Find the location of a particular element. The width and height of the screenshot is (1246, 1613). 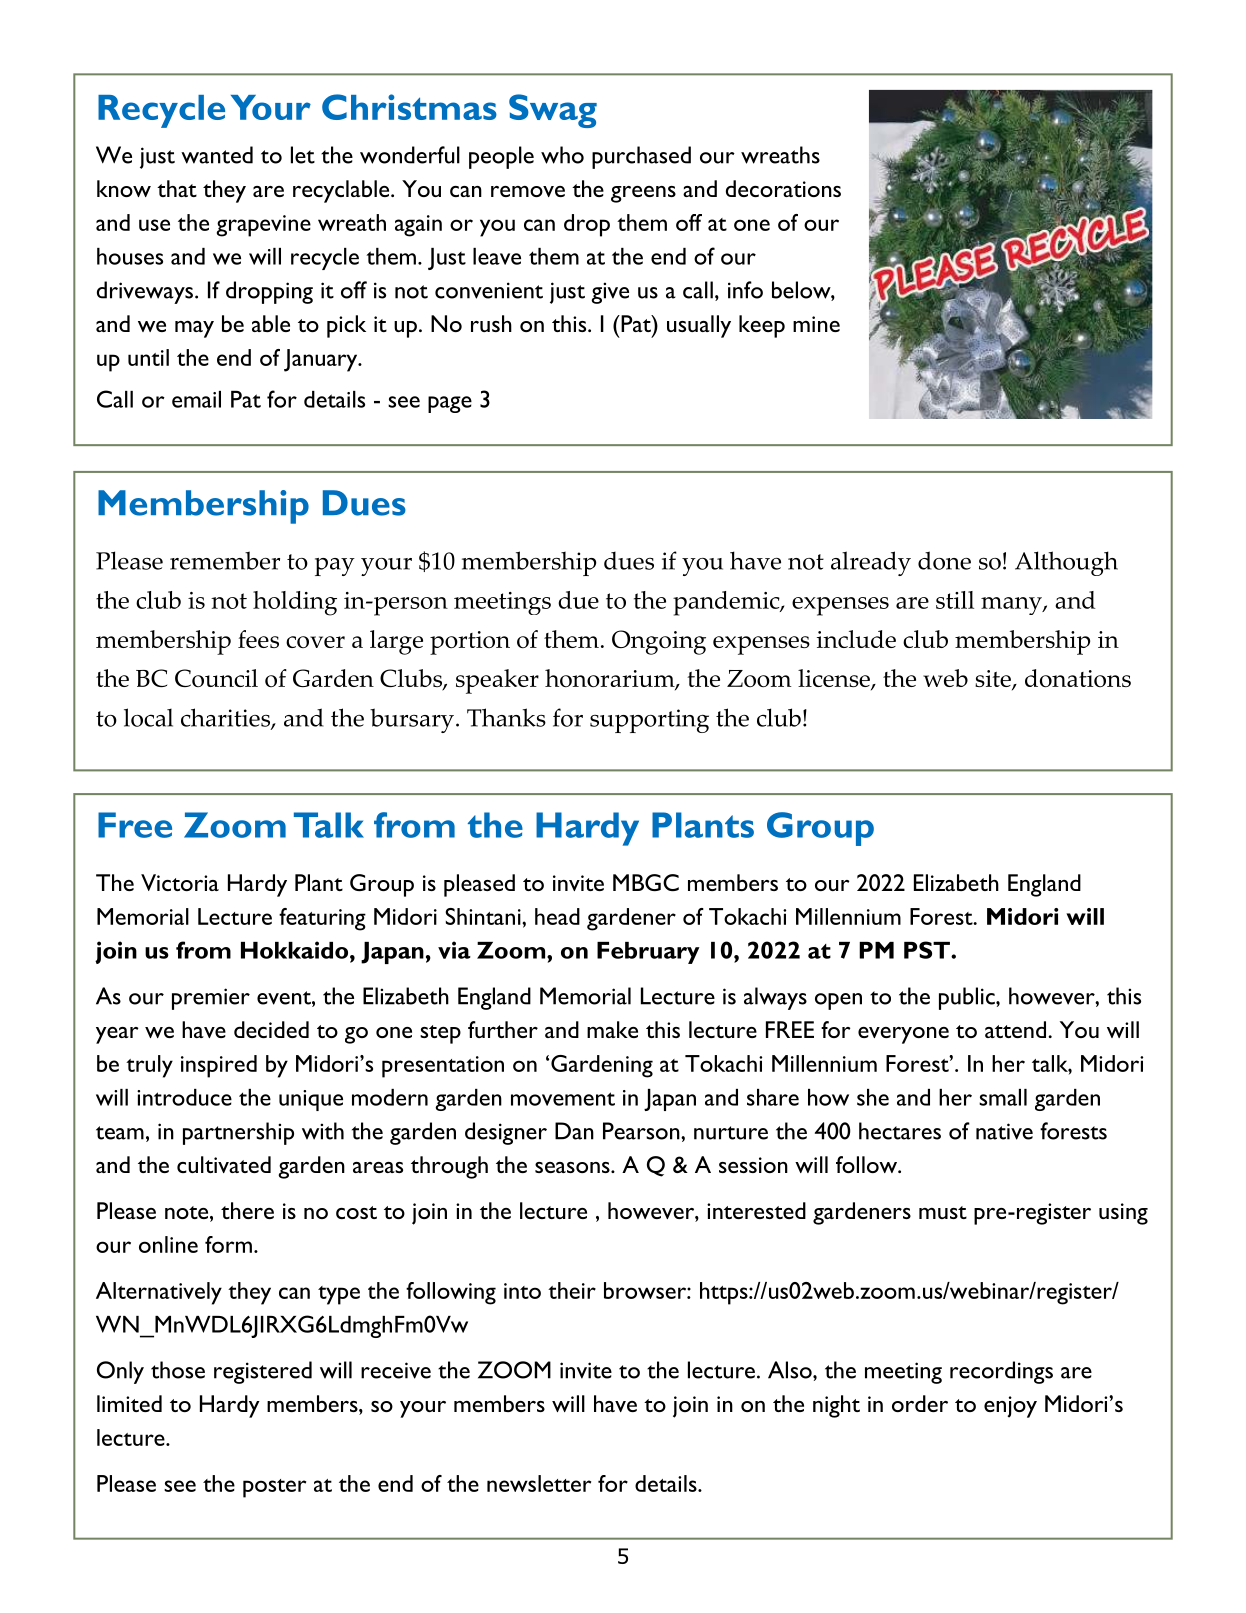

poster is located at coordinates (274, 1488).
